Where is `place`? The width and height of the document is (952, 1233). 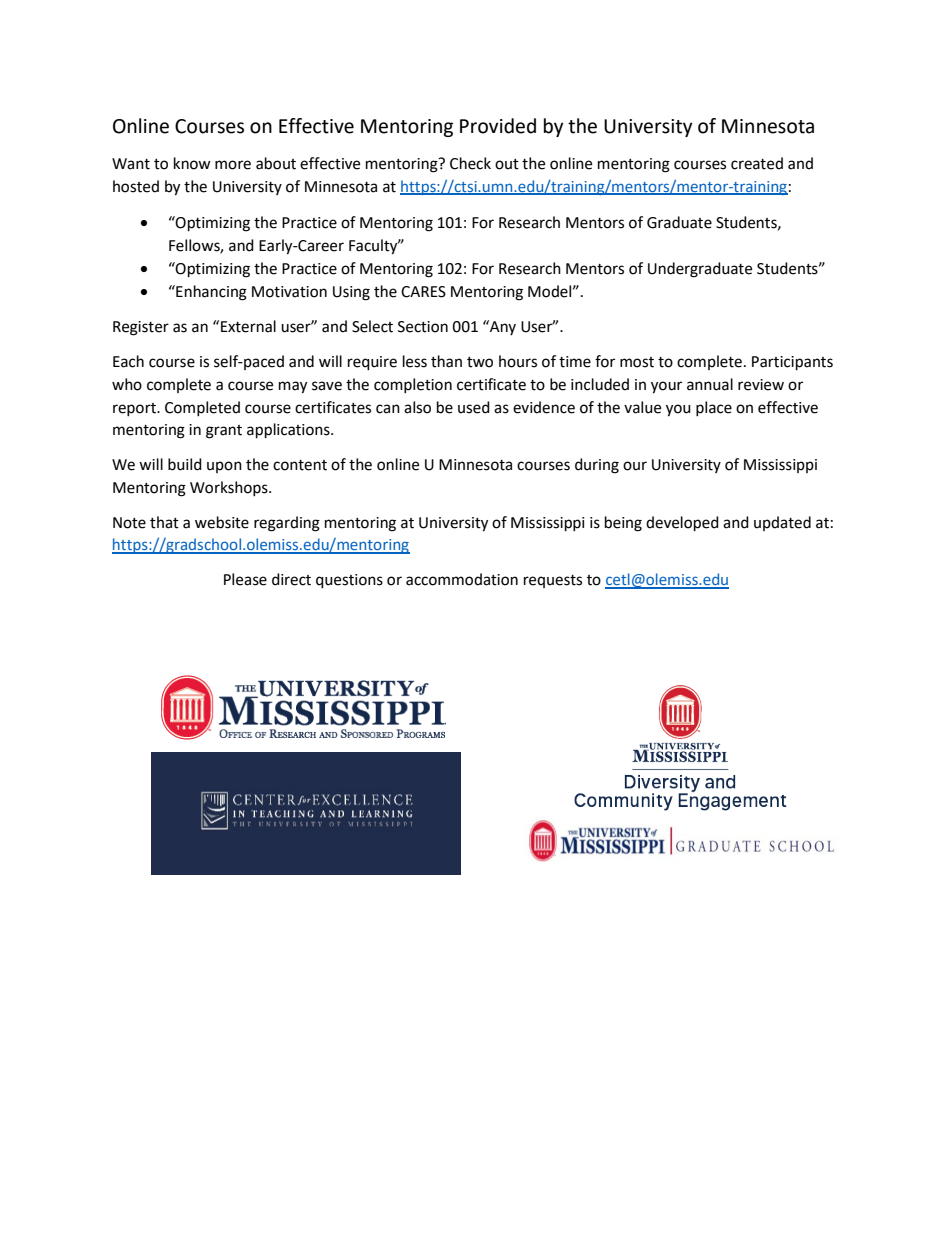
place is located at coordinates (714, 408).
